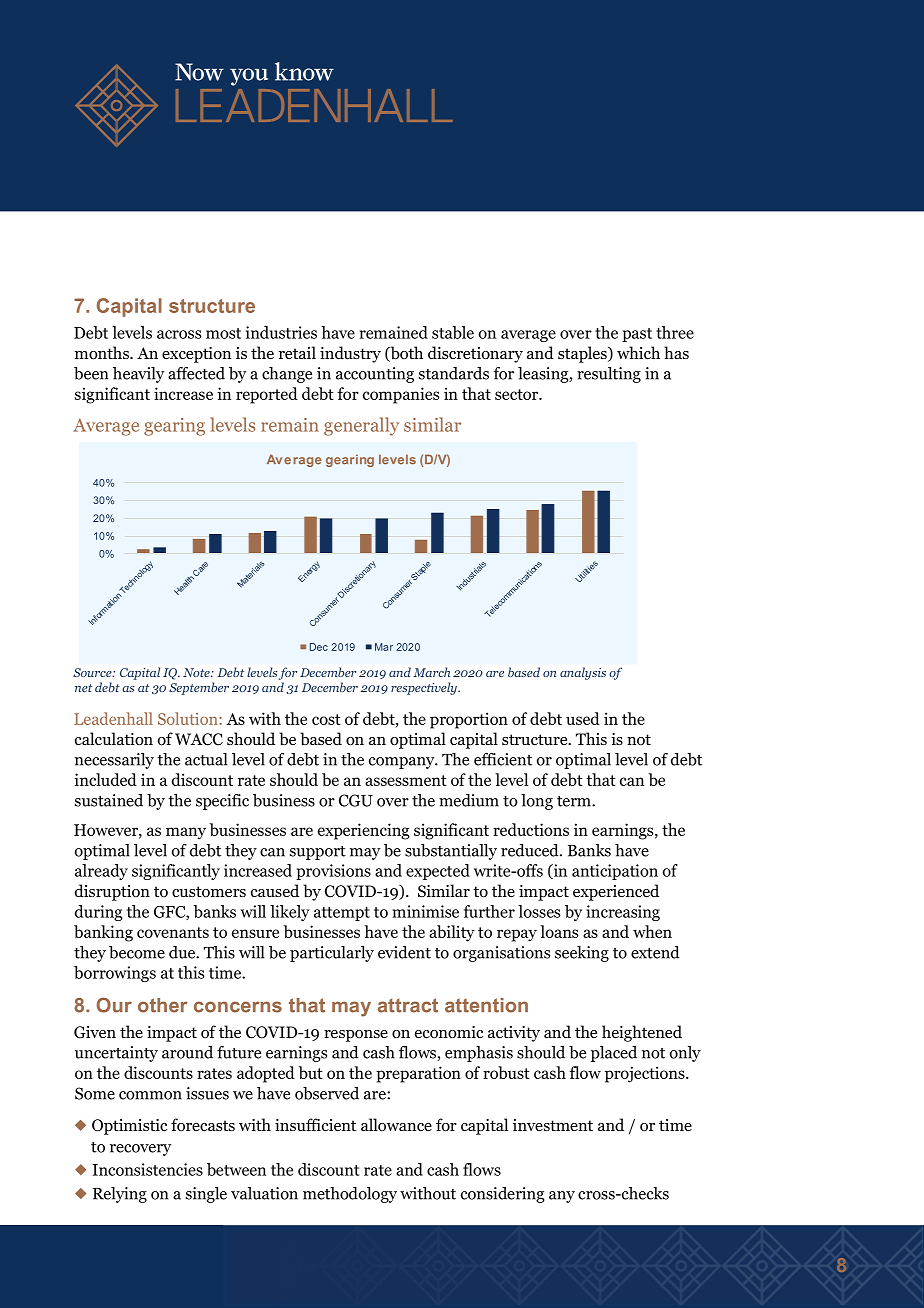 The image size is (924, 1308). What do you see at coordinates (406, 780) in the image?
I see `assessment` at bounding box center [406, 780].
